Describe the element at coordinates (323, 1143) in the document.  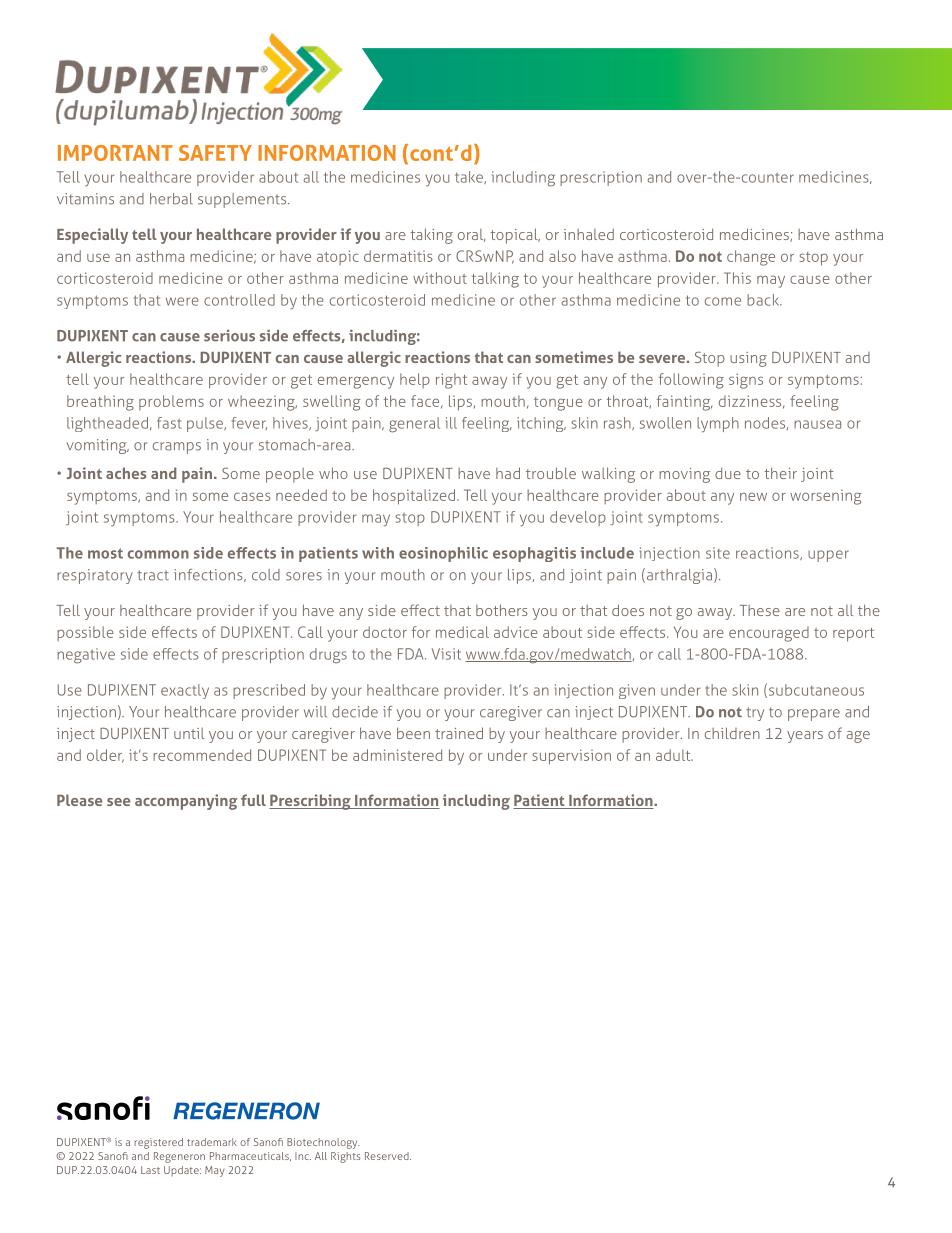
I see `Biotechnology` at that location.
